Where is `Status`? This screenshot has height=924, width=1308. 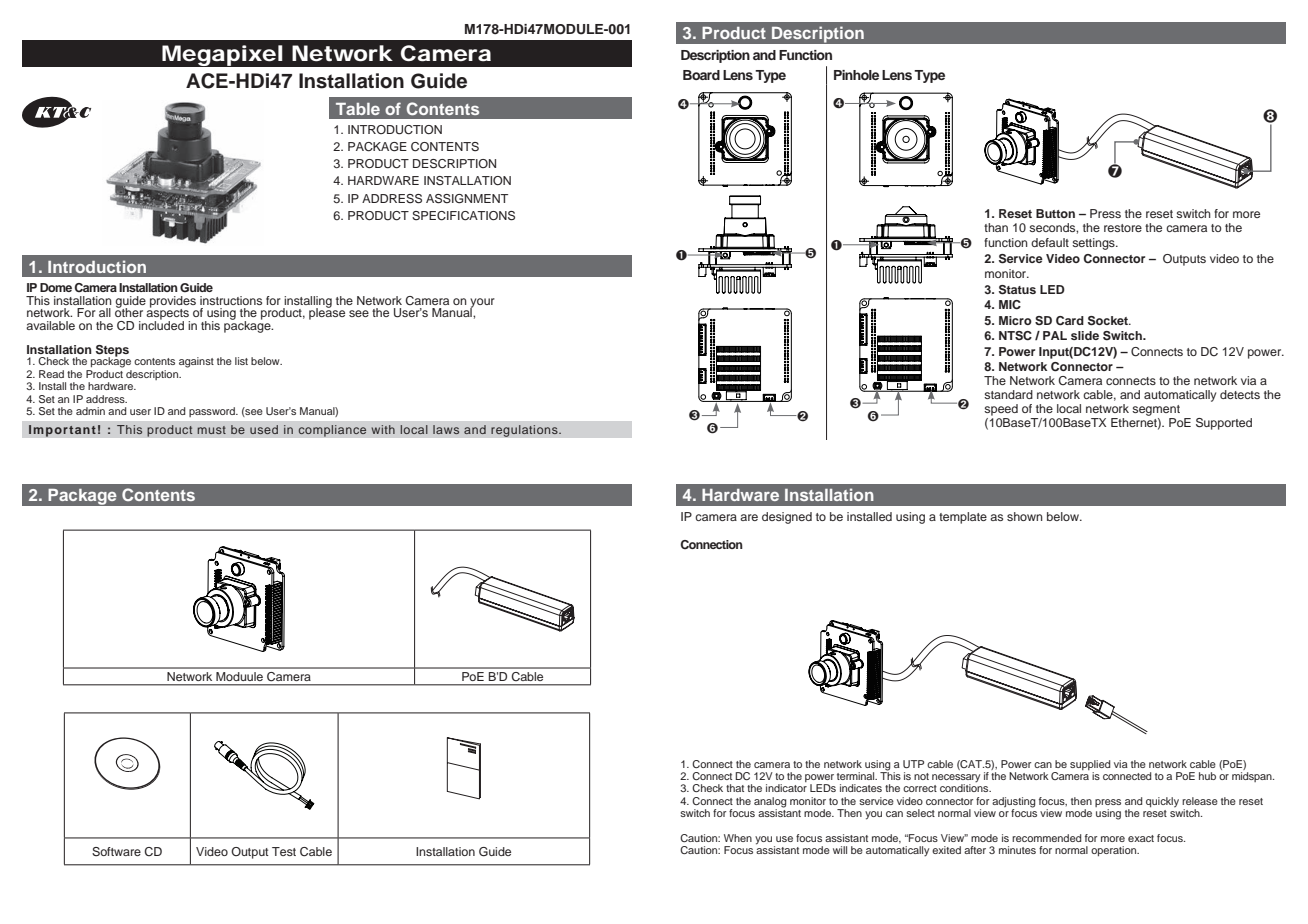 Status is located at coordinates (1017, 290).
